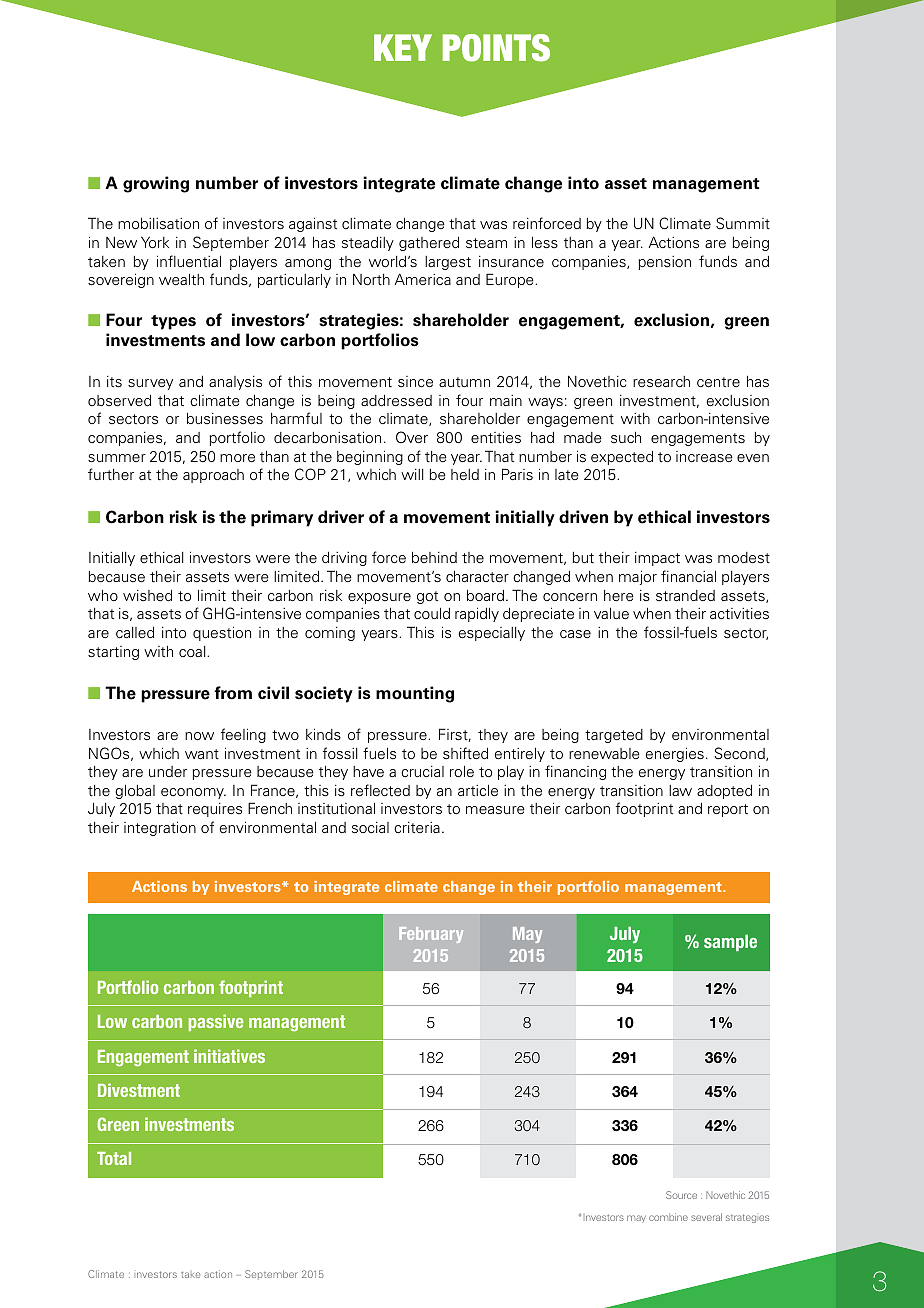 Image resolution: width=924 pixels, height=1308 pixels. I want to click on integration, so click(160, 828).
